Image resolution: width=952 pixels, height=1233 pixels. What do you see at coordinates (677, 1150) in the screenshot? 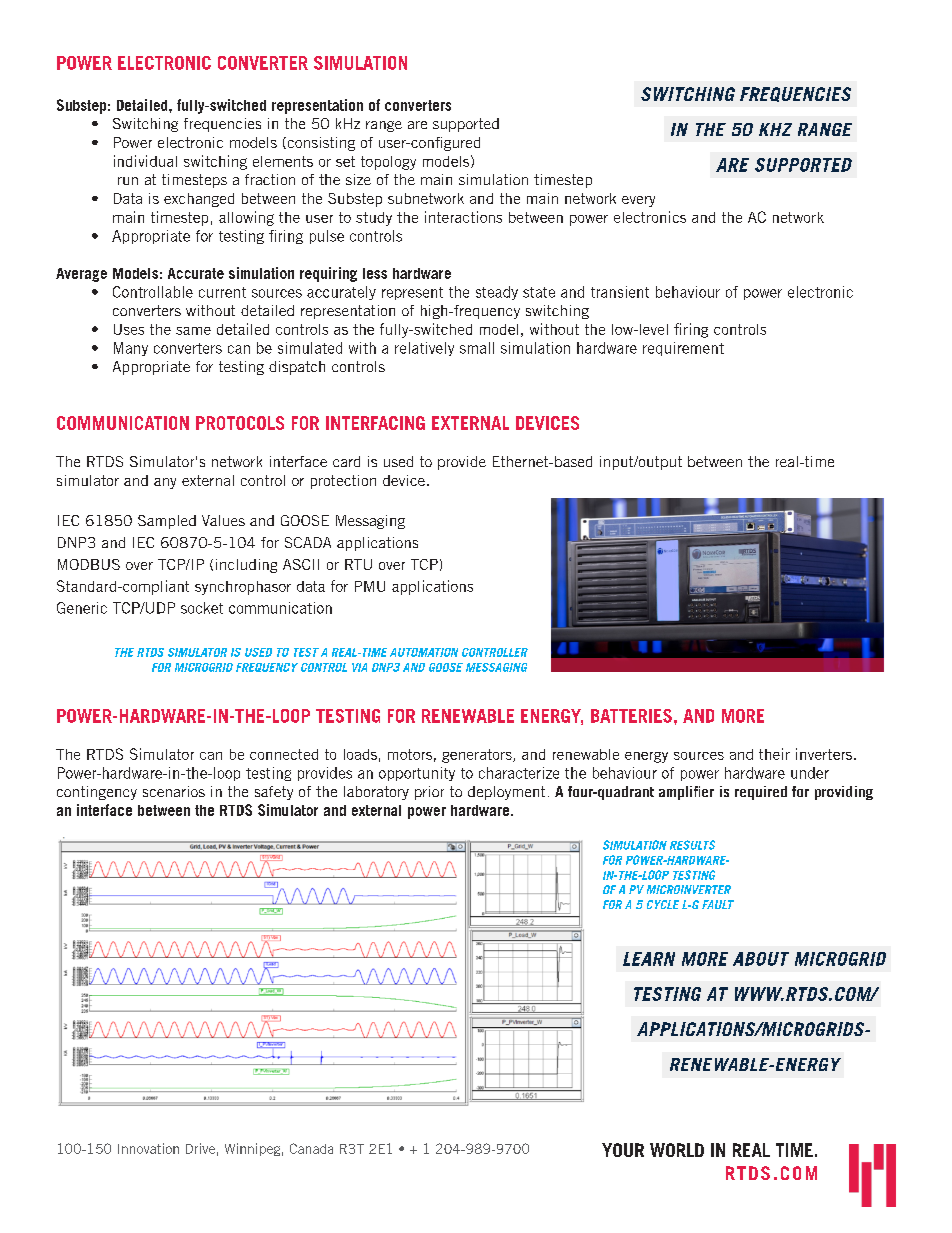
I see `WORLD` at bounding box center [677, 1150].
